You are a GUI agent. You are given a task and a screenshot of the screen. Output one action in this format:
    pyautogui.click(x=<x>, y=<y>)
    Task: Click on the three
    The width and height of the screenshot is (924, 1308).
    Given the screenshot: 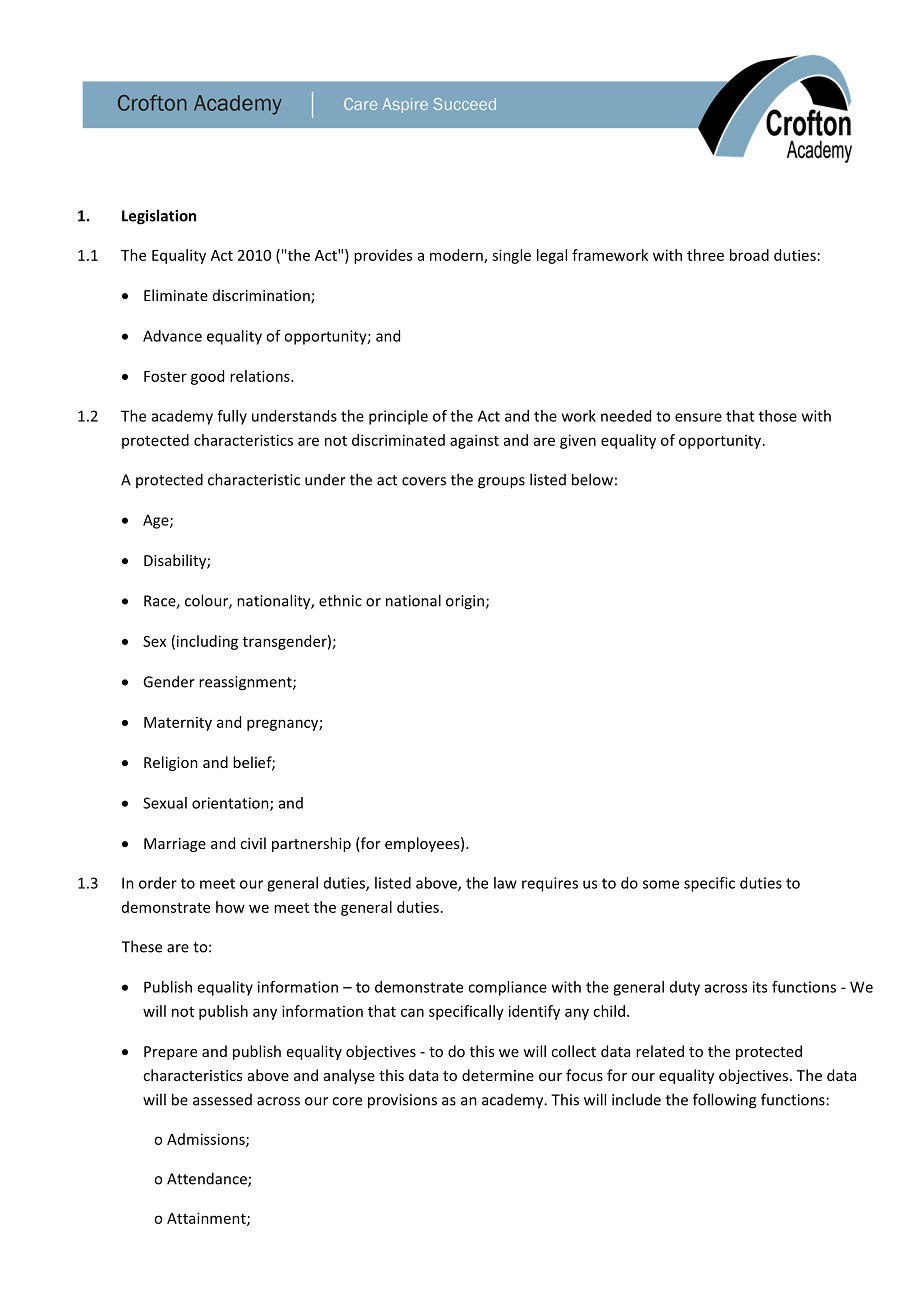 What is the action you would take?
    pyautogui.click(x=705, y=255)
